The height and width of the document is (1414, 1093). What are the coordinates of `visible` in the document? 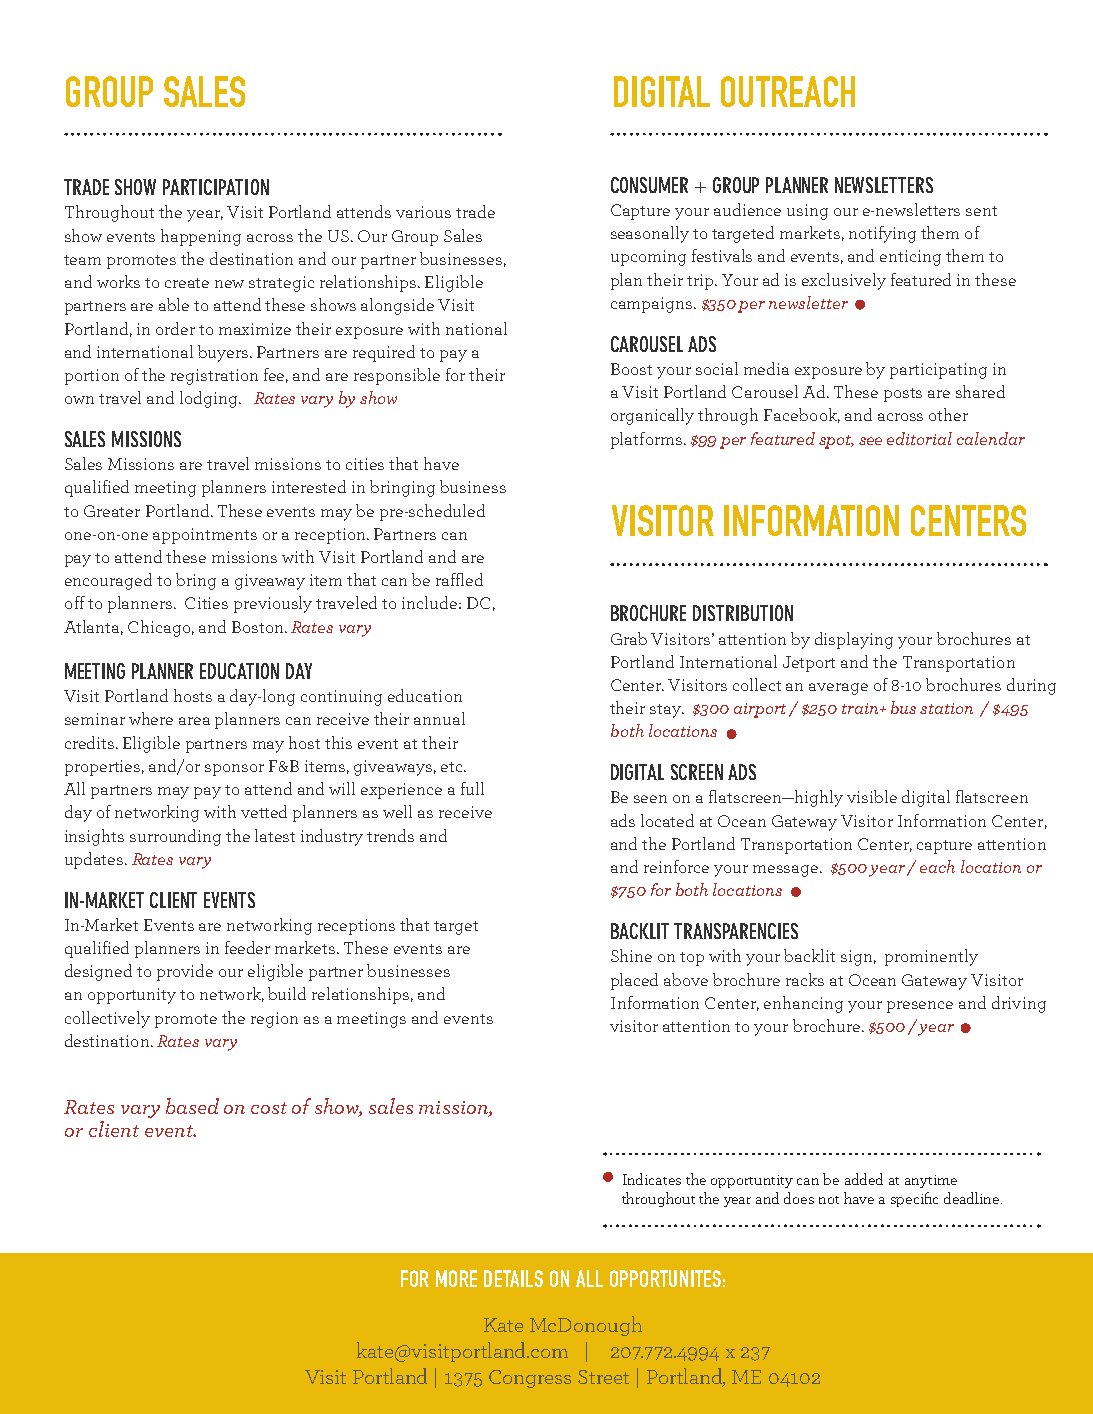 It's located at (872, 796).
